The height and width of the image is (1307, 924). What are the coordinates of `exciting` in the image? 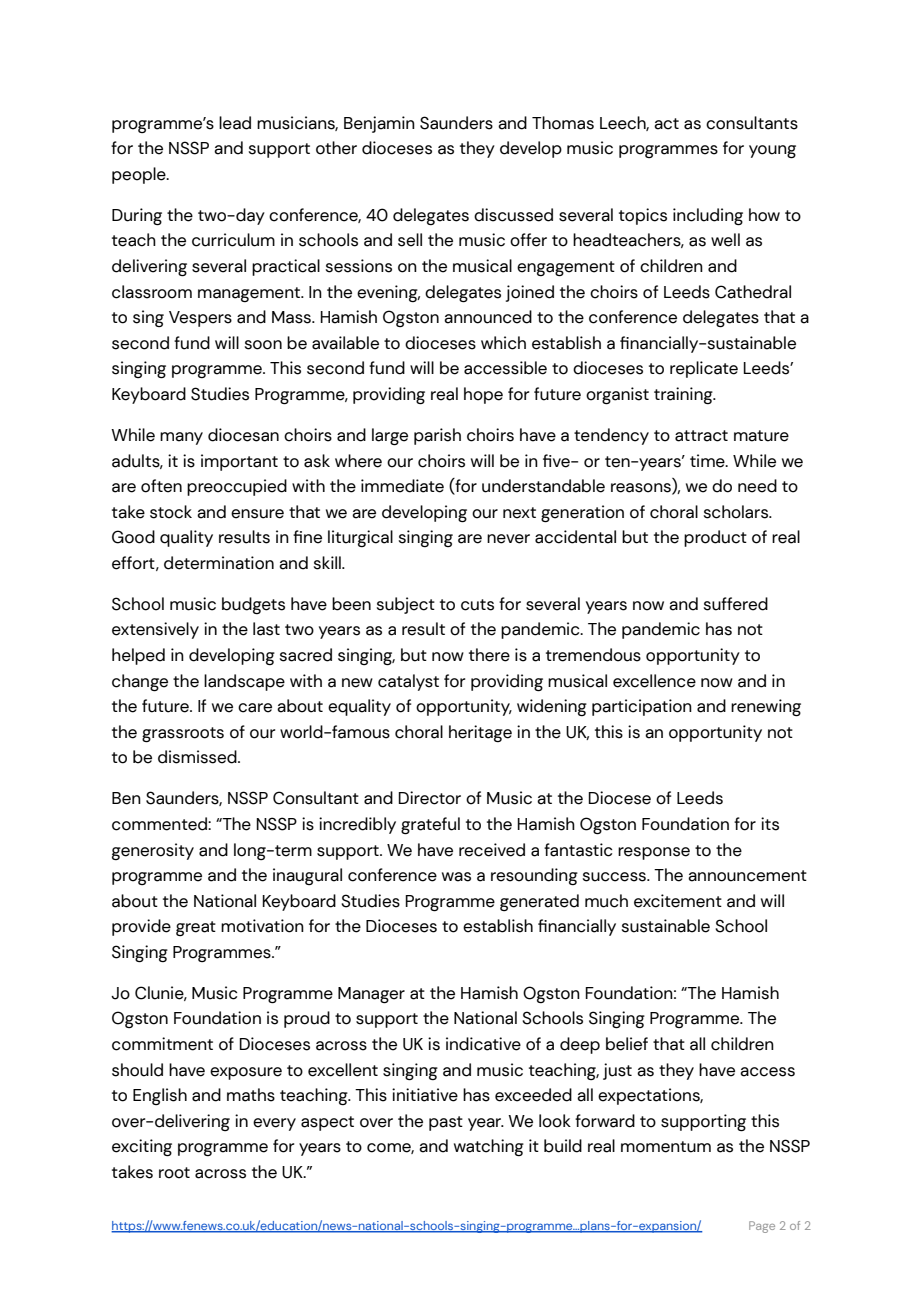 It's located at (142, 1148).
